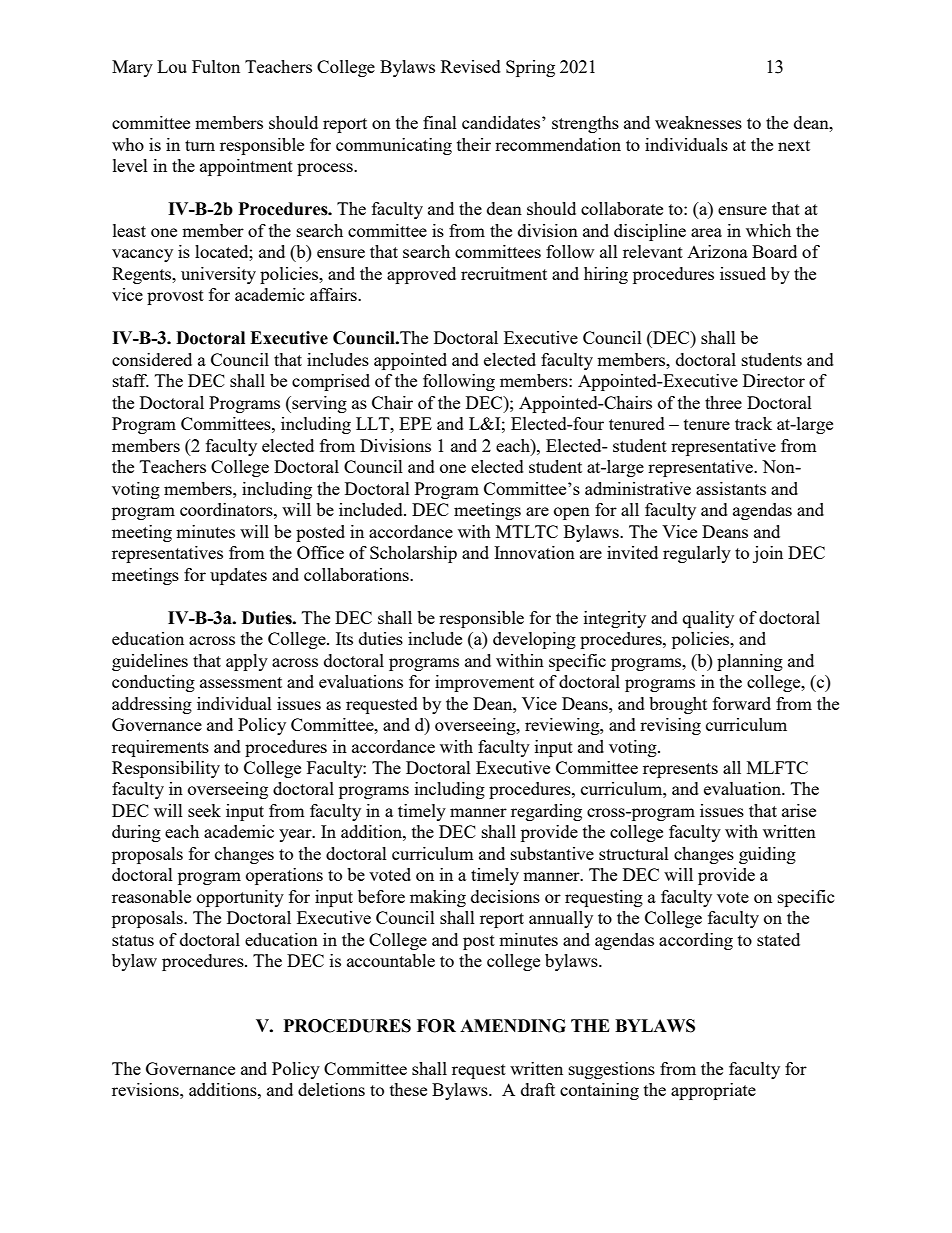  I want to click on Fulton, so click(216, 66).
